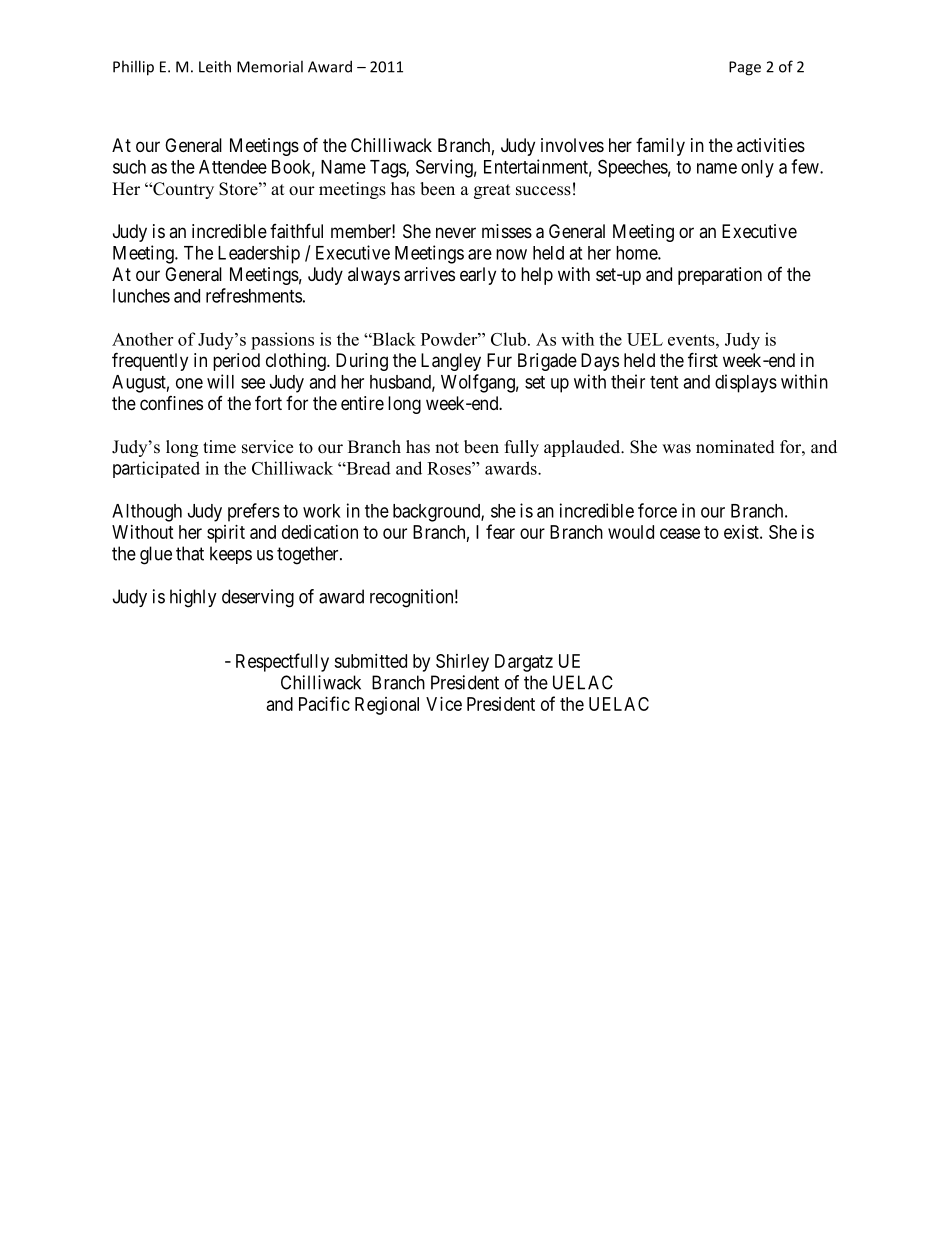  I want to click on Pacific, so click(324, 703).
